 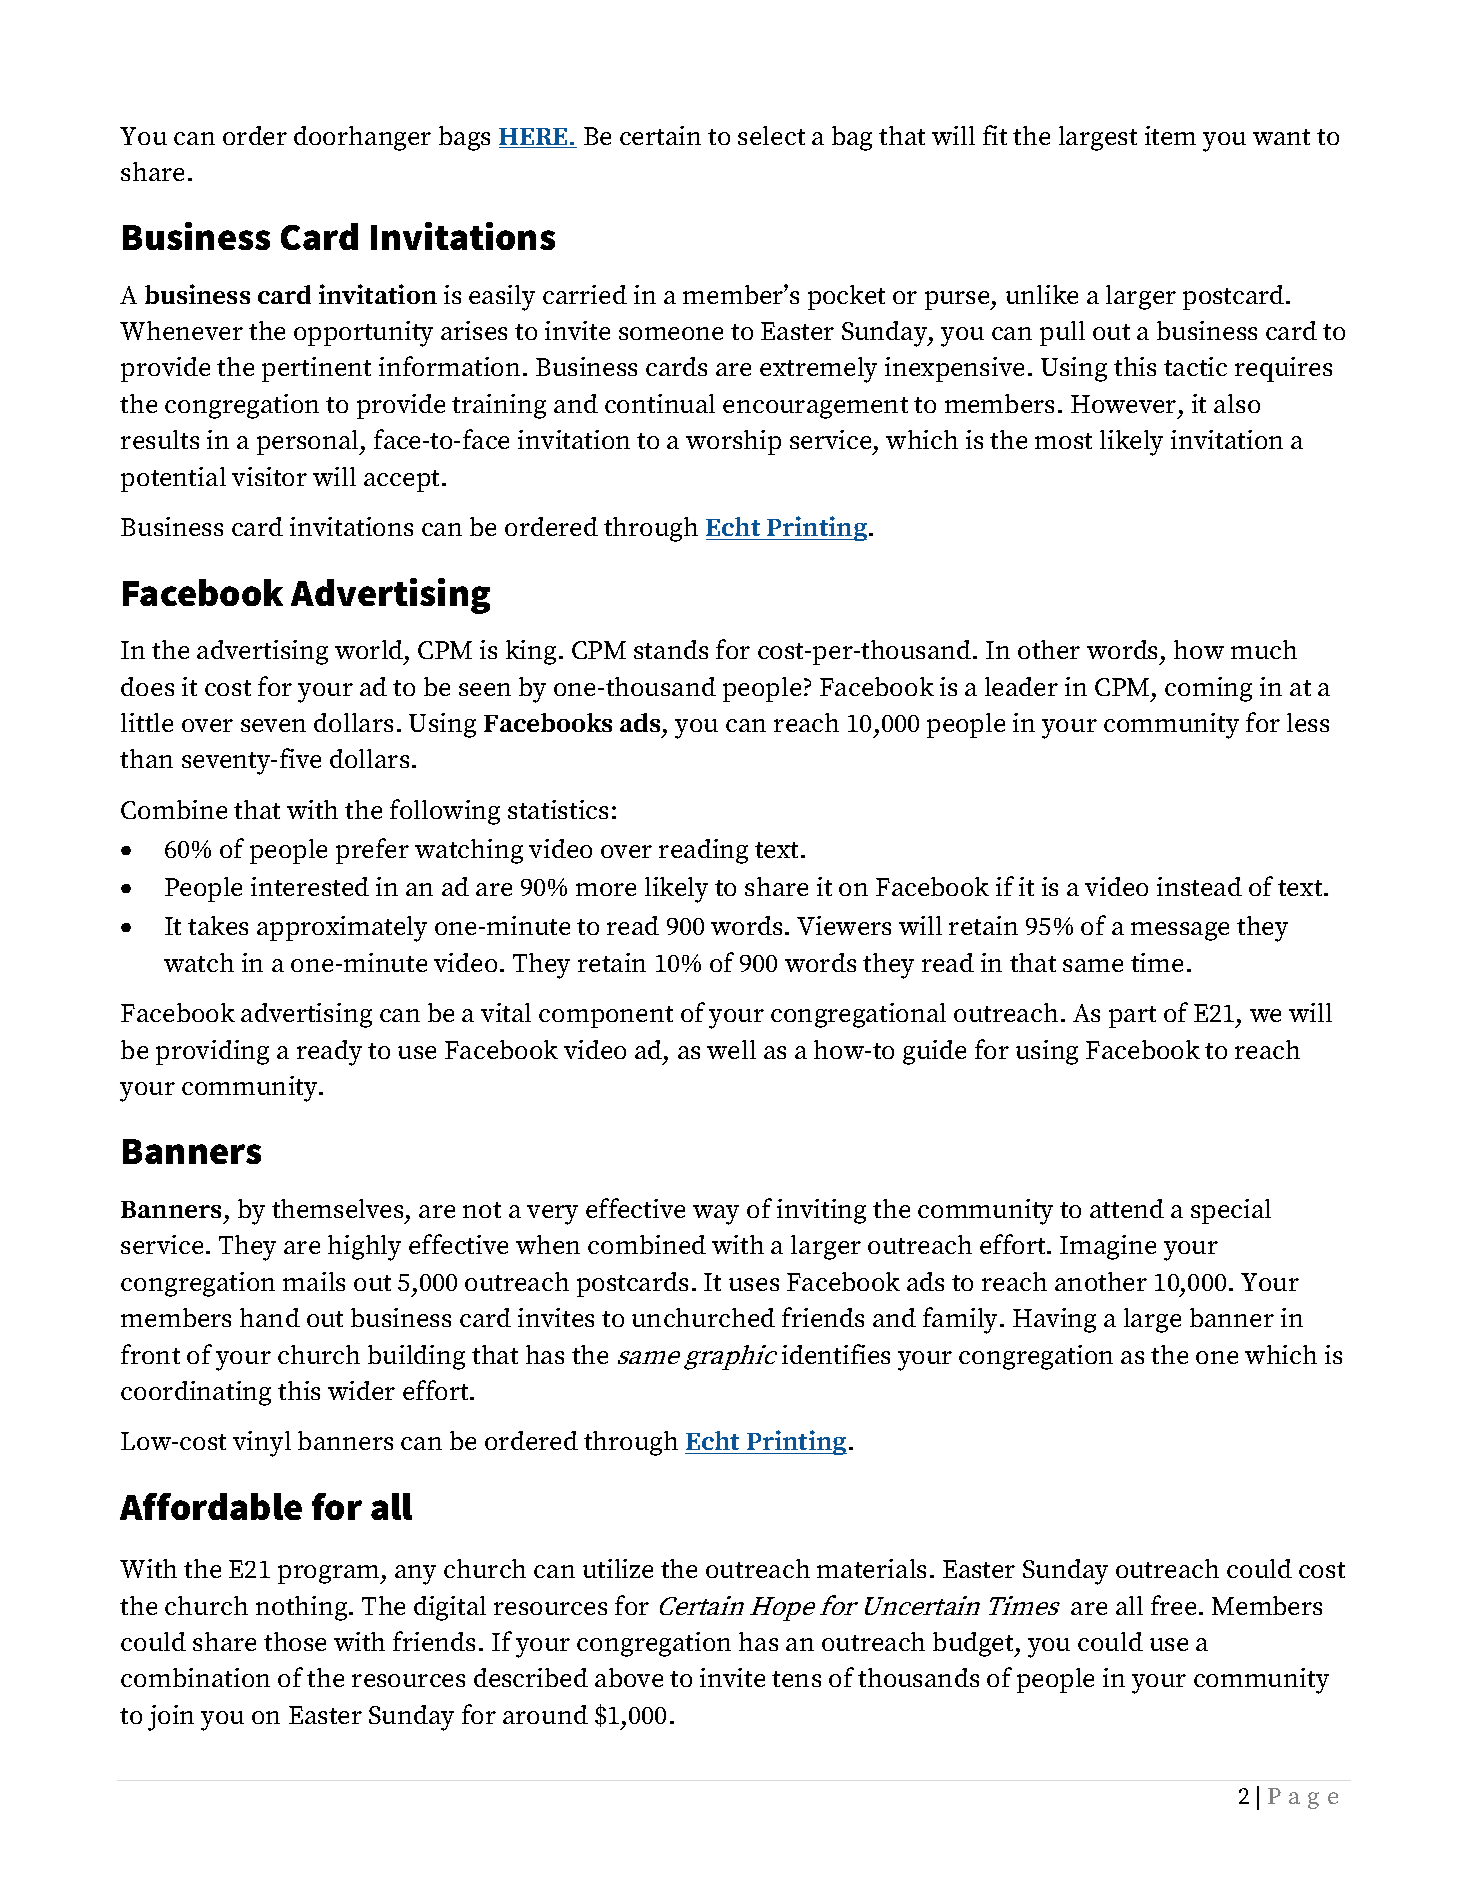 I want to click on item, so click(x=1170, y=135).
